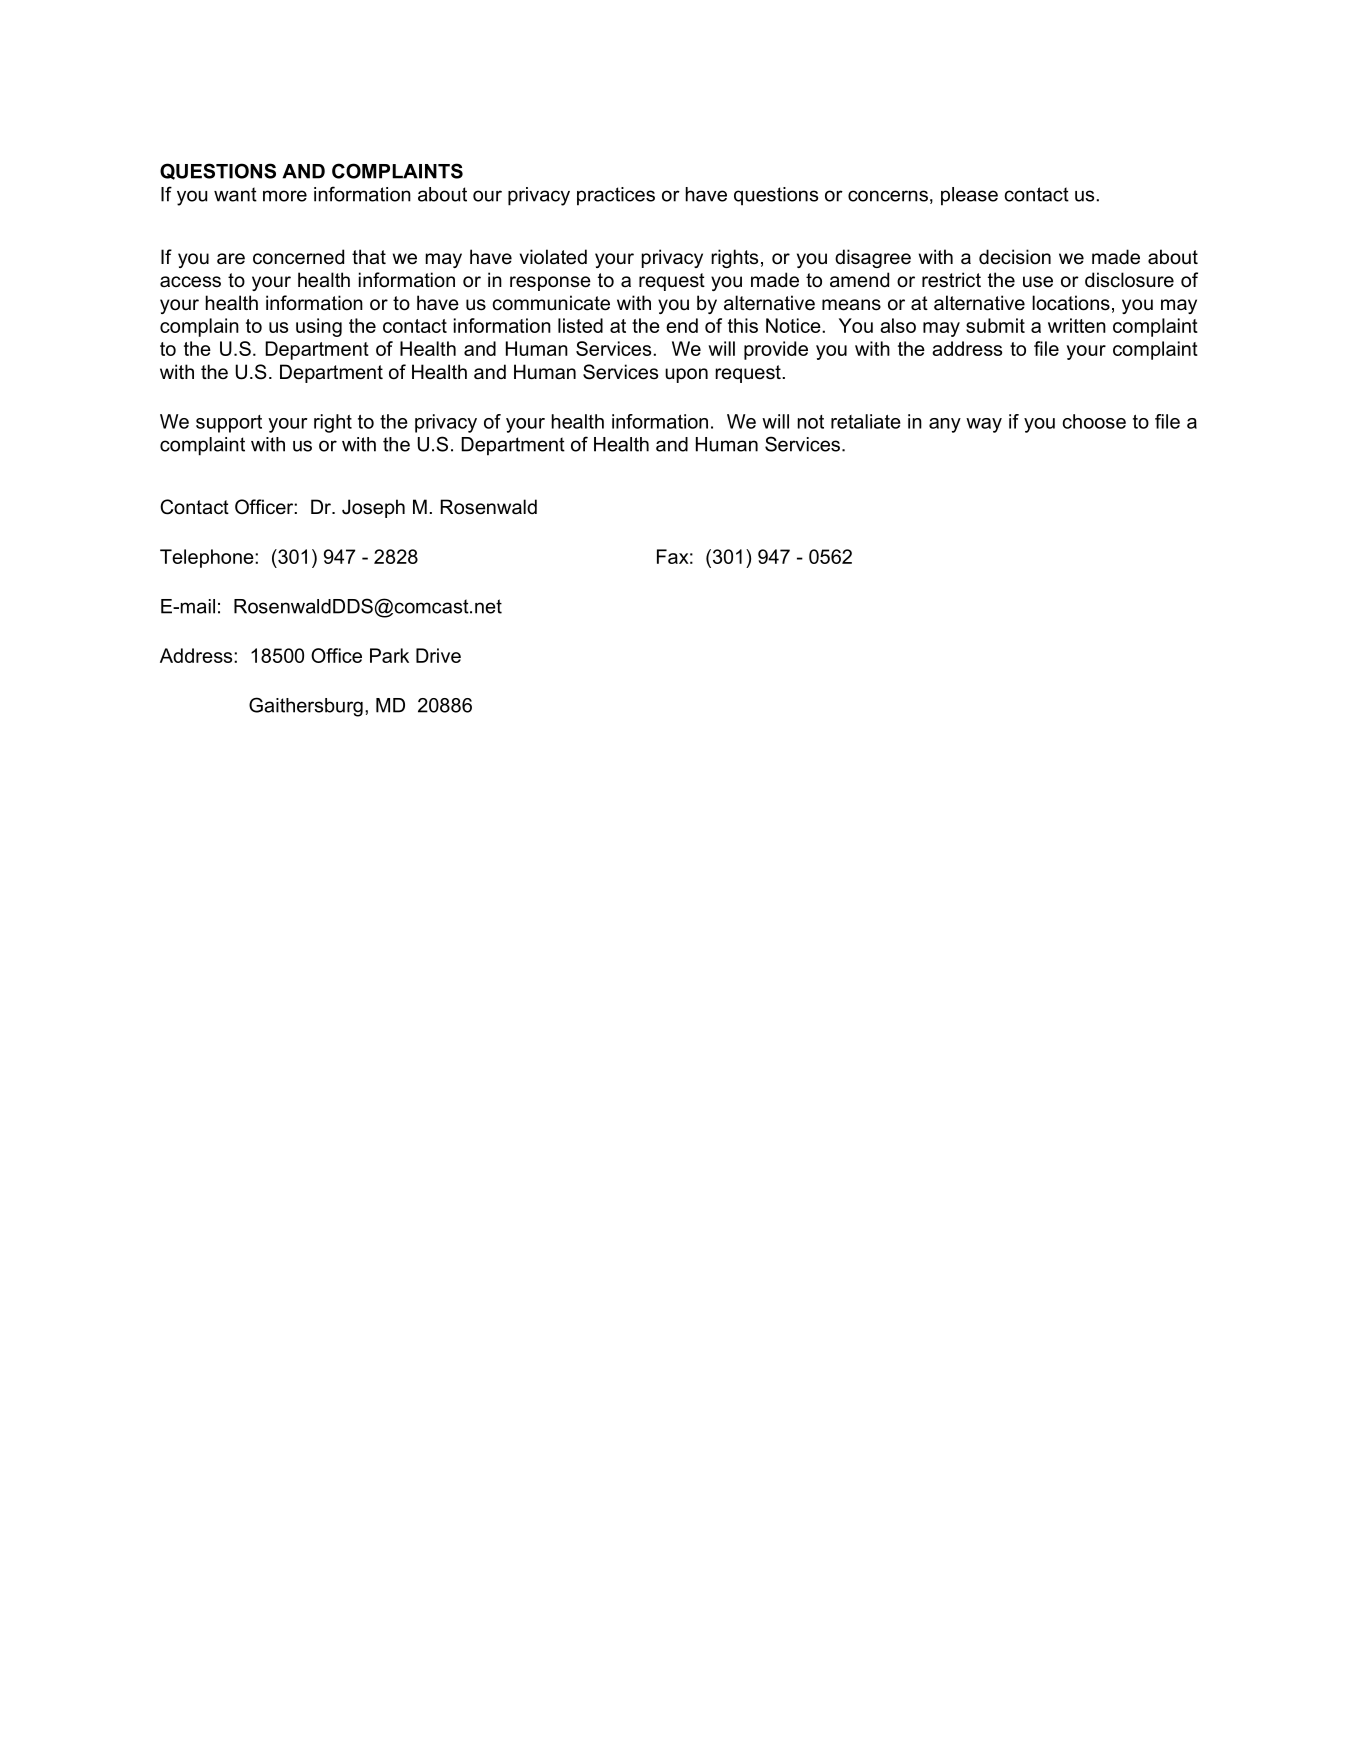  Describe the element at coordinates (580, 325) in the screenshot. I see `listed` at that location.
